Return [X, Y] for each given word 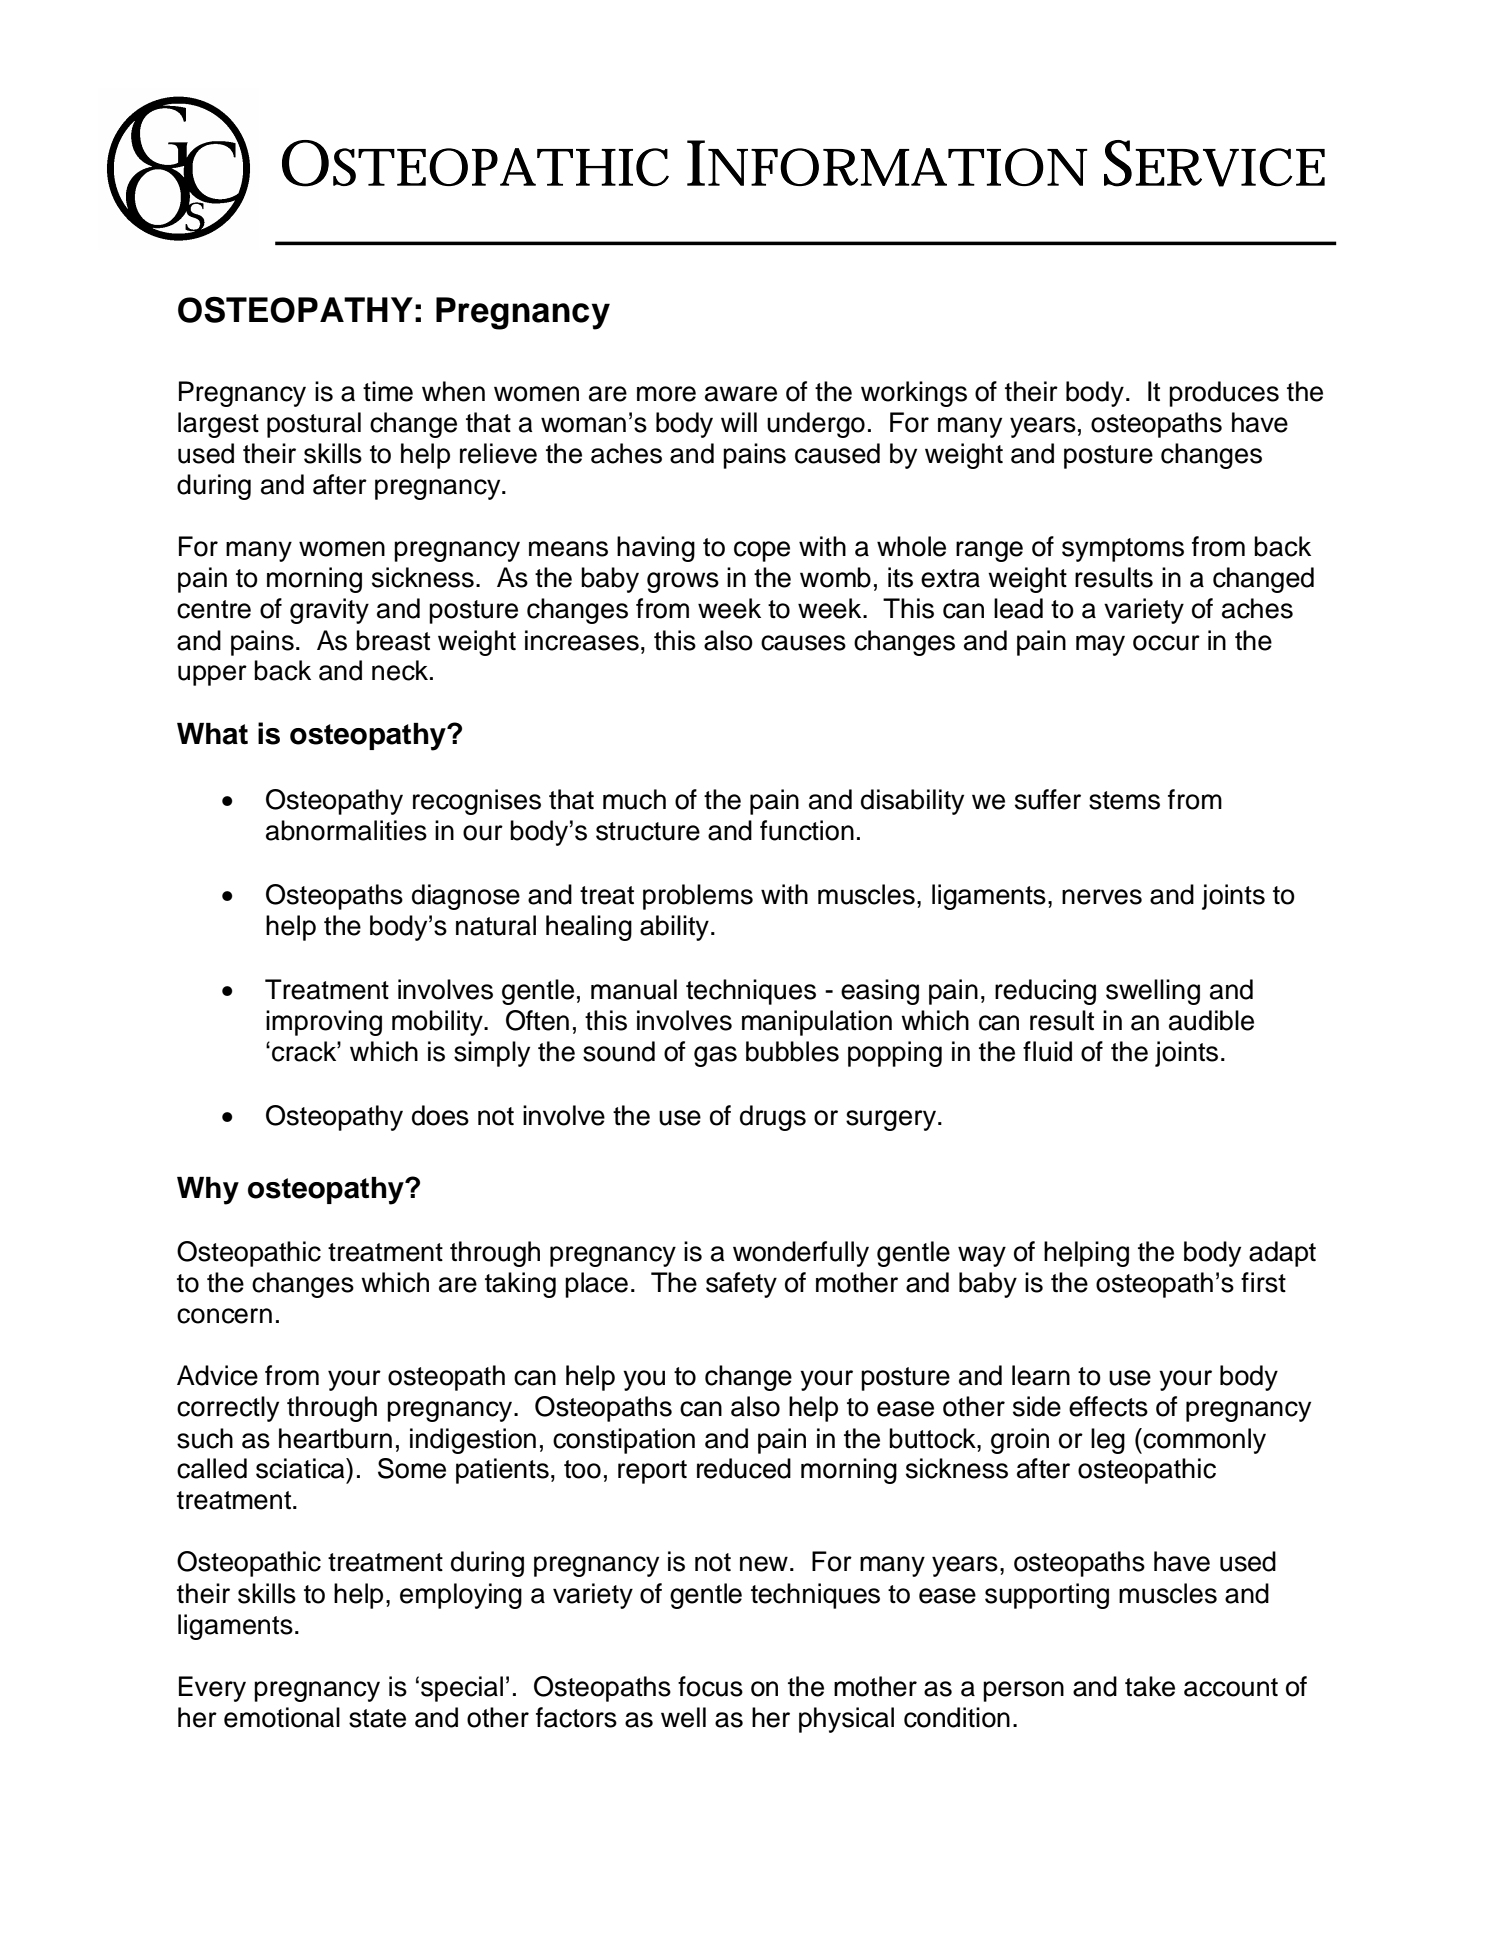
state [377, 1718]
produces [1224, 394]
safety [741, 1285]
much [634, 799]
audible [1211, 1020]
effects [1108, 1406]
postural [314, 425]
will [739, 422]
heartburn [335, 1438]
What [212, 734]
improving [324, 1023]
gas [715, 1056]
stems [1124, 800]
